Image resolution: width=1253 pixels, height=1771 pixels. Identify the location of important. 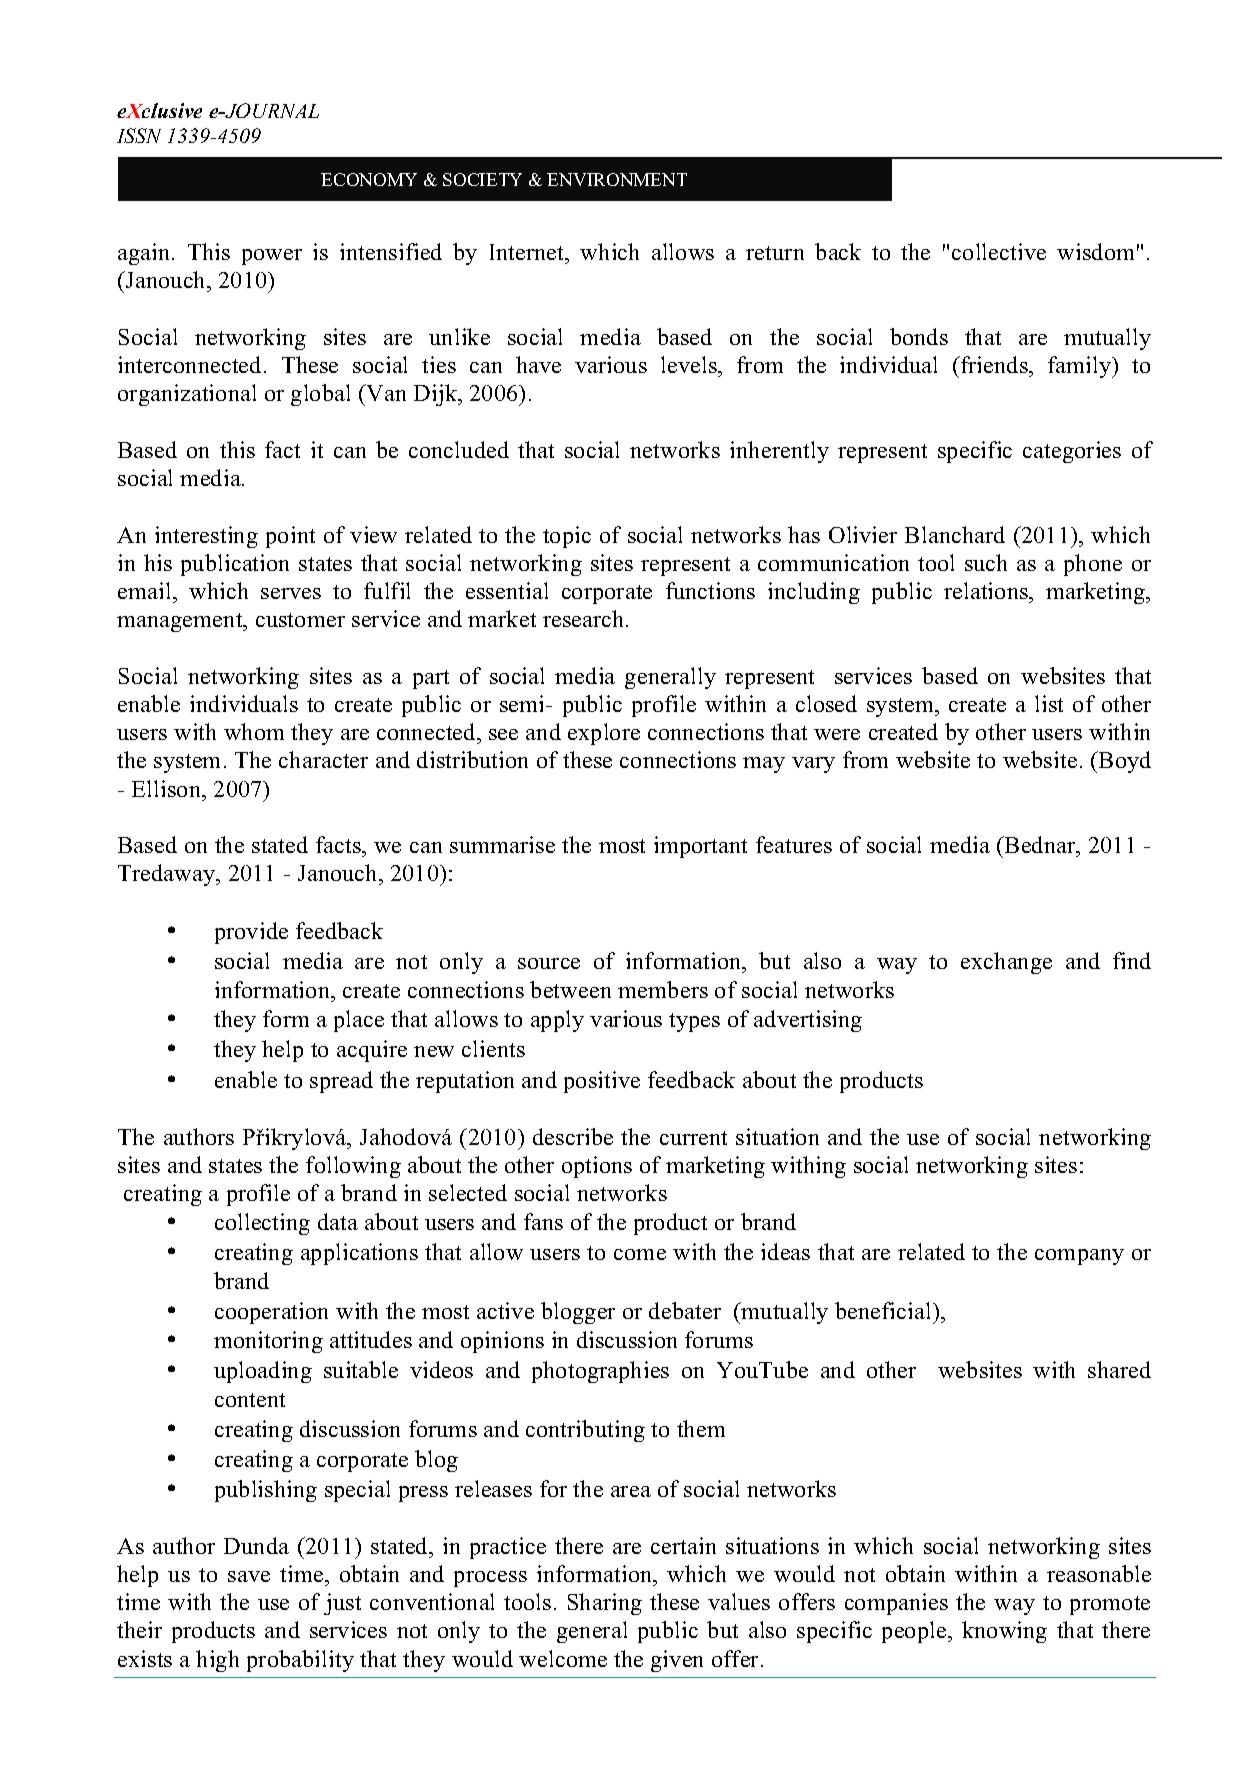
(700, 847).
